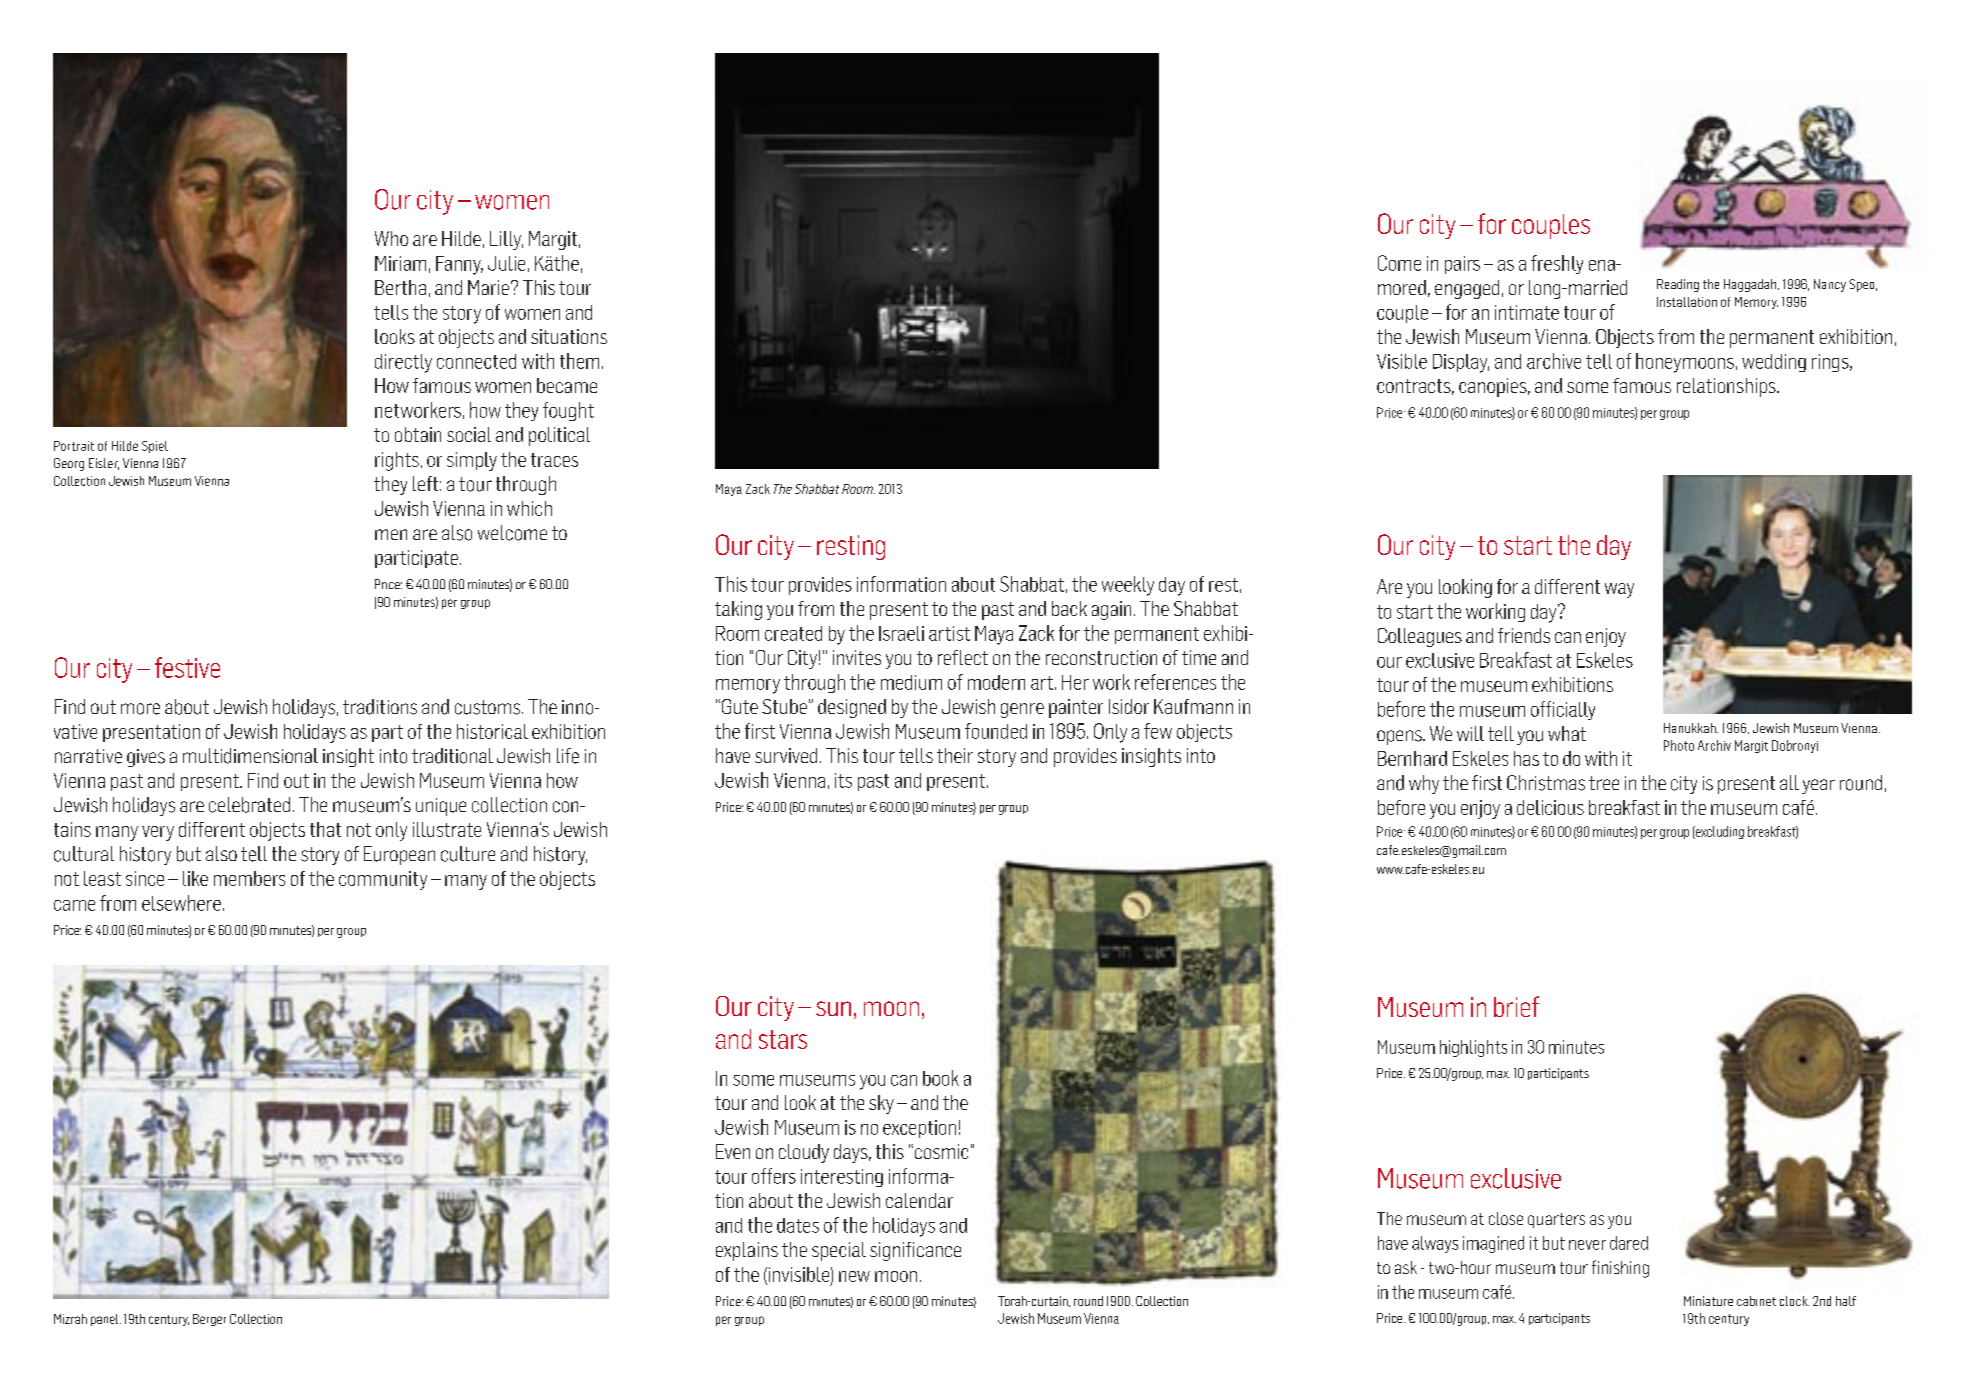  Describe the element at coordinates (949, 633) in the image. I see `artist` at that location.
